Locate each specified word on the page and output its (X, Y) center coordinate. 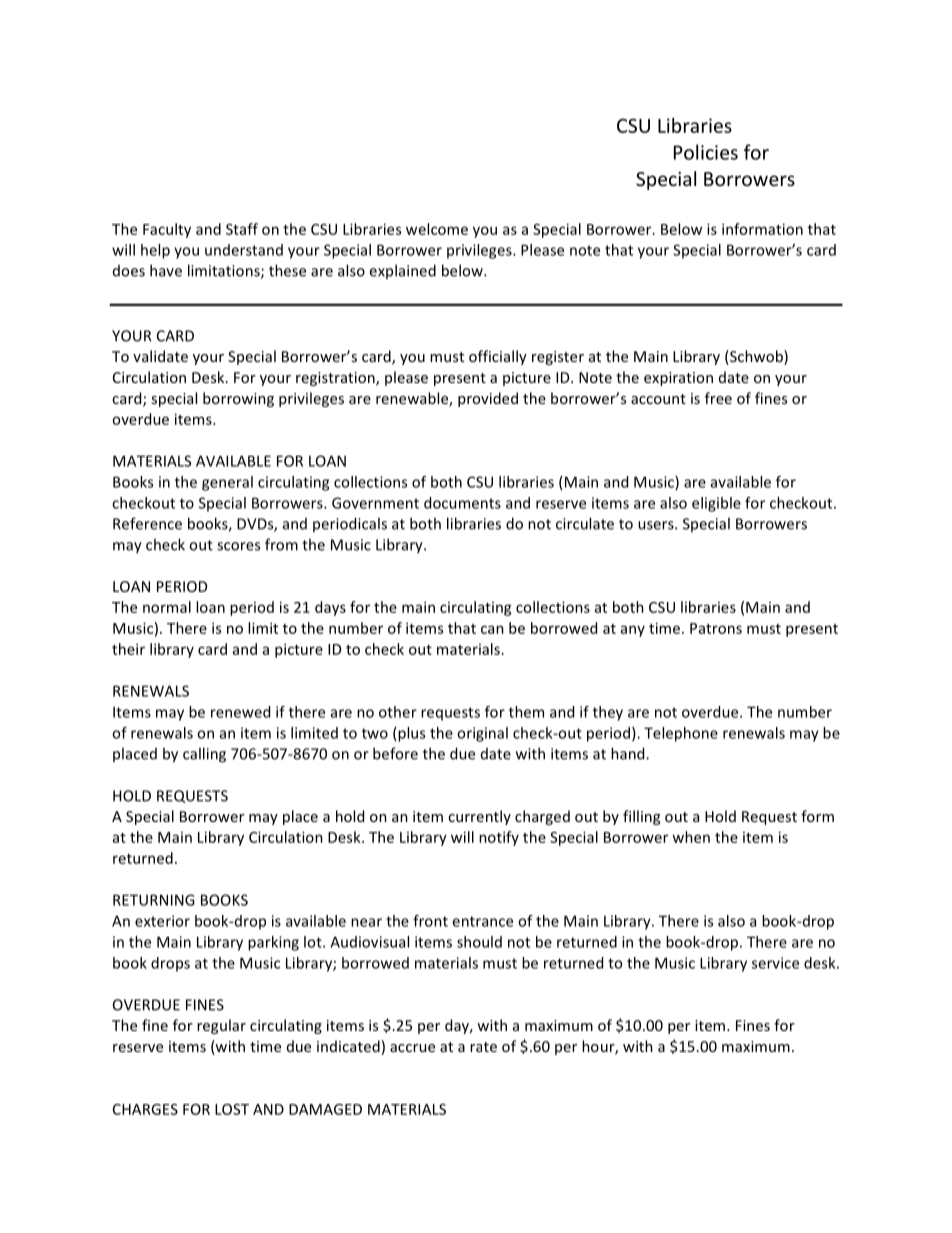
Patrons (716, 628)
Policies (706, 152)
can (492, 629)
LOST (232, 1109)
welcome (437, 229)
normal (167, 607)
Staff (242, 229)
